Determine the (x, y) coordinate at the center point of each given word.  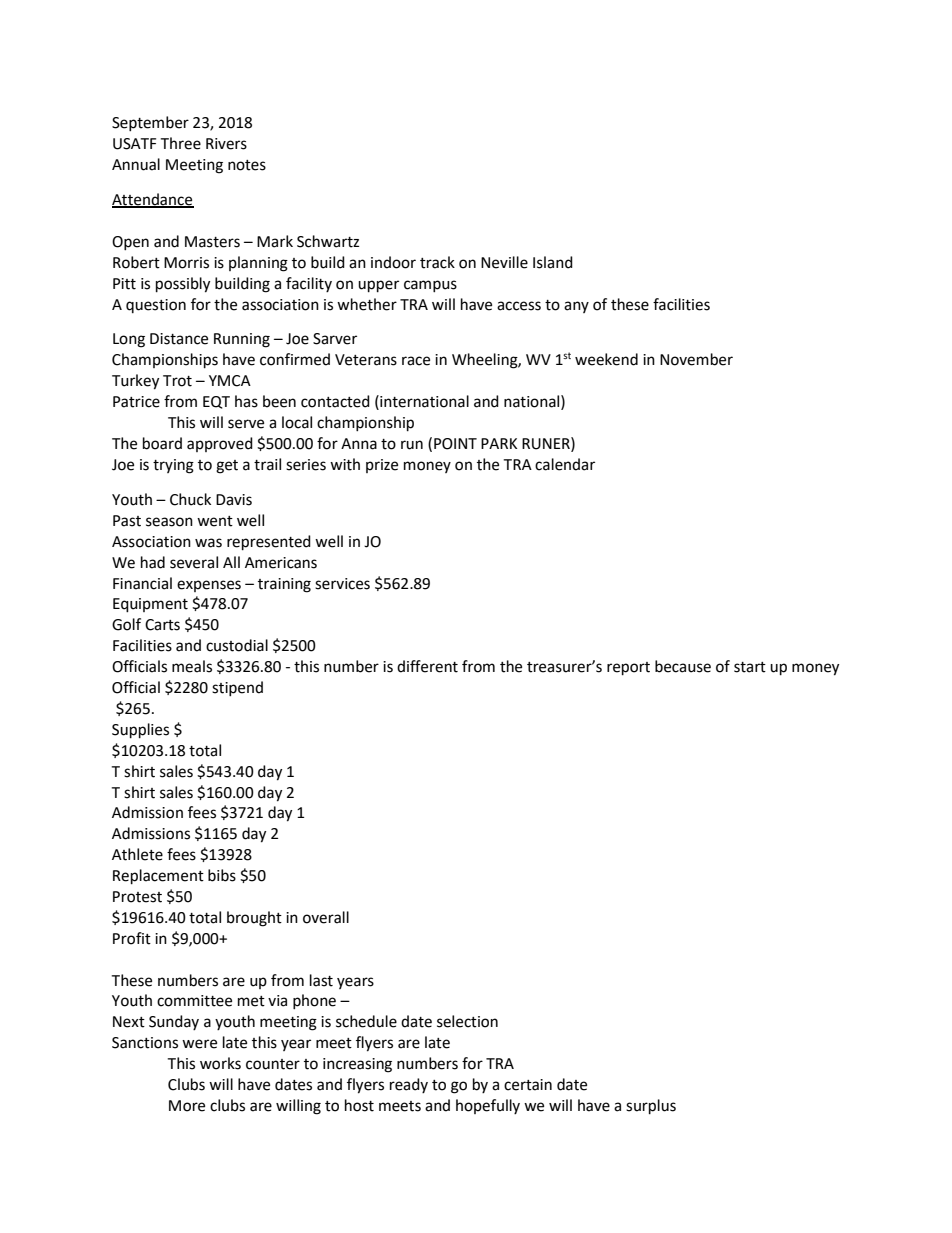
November (696, 359)
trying (173, 466)
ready (409, 1085)
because (683, 666)
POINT (455, 444)
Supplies (140, 731)
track (437, 262)
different (427, 666)
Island (553, 262)
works (220, 1063)
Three (180, 143)
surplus (651, 1107)
